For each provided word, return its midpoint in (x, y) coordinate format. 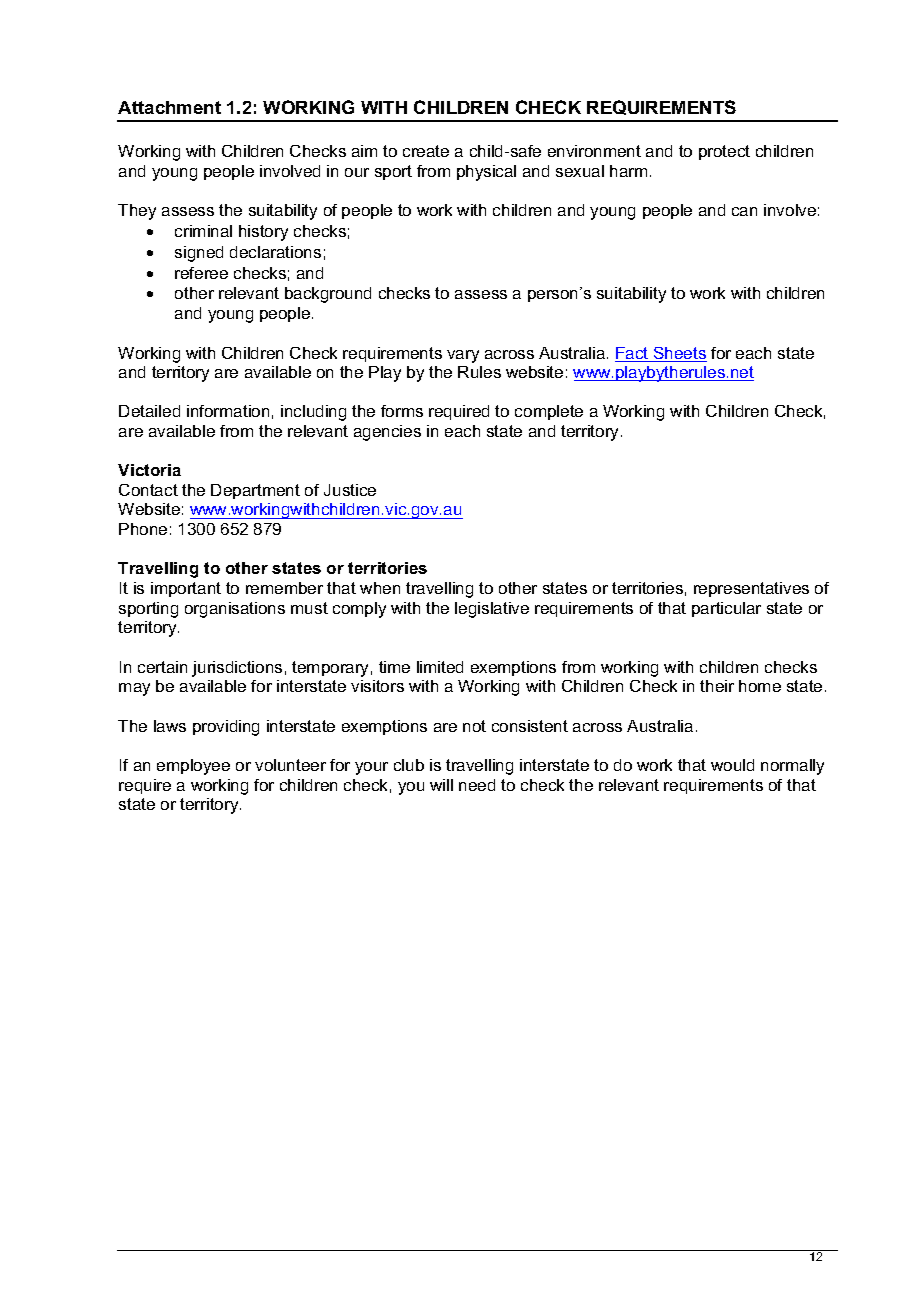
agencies (387, 433)
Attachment (169, 107)
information (228, 411)
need (477, 785)
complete (549, 412)
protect (724, 152)
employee (193, 767)
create (426, 151)
